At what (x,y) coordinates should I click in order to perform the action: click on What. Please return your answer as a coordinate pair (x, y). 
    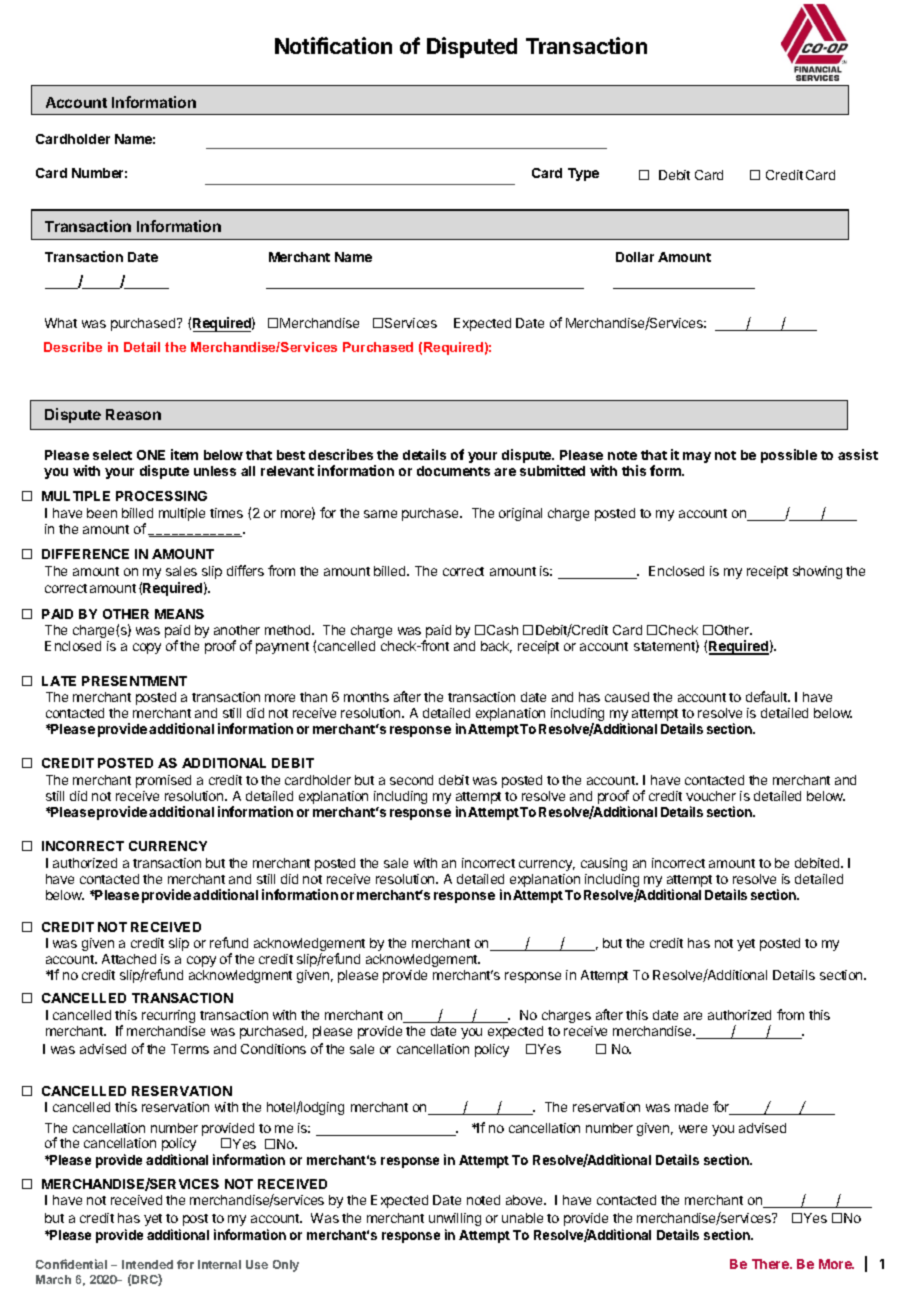
    Looking at the image, I should click on (61, 323).
